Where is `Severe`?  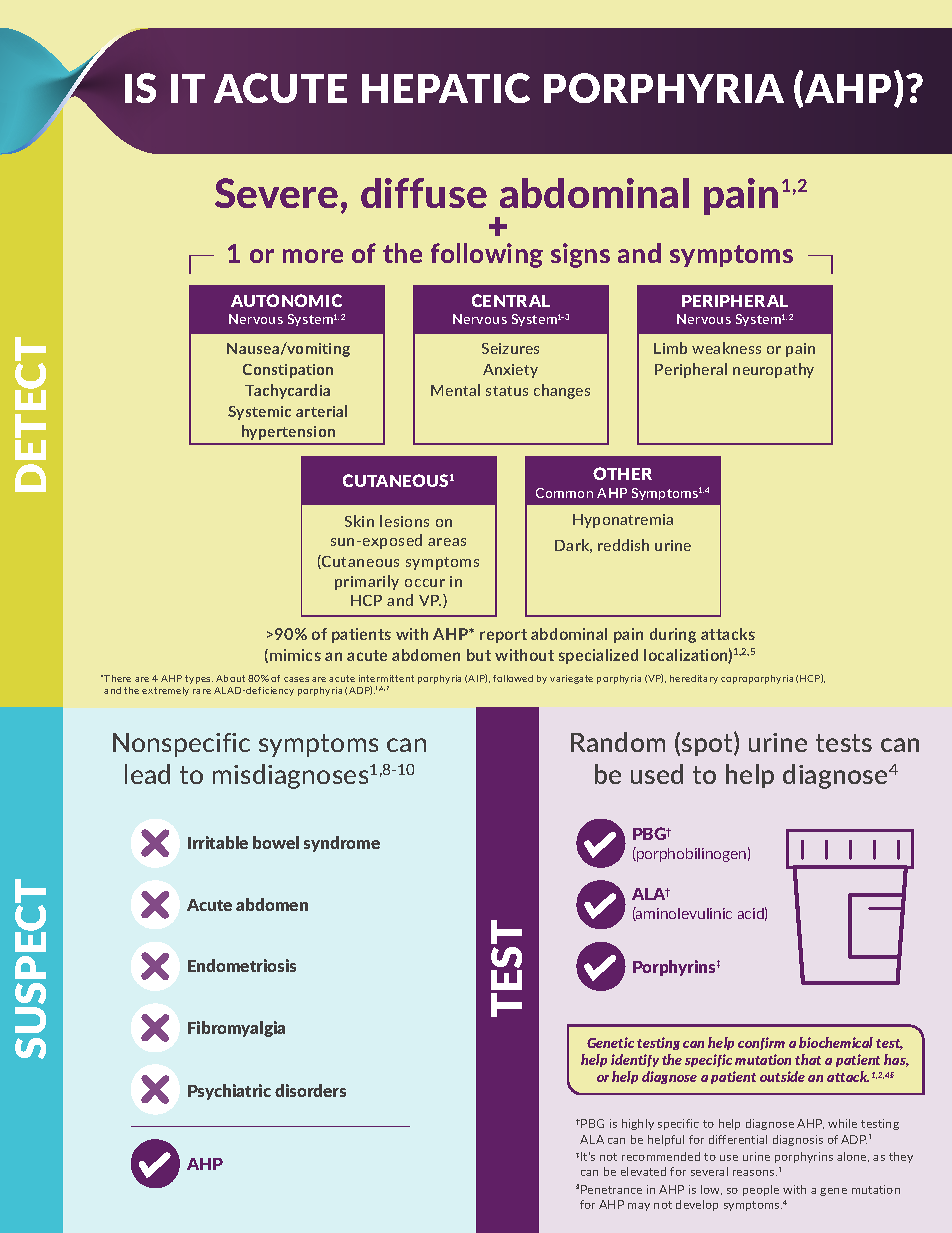
Severe is located at coordinates (276, 193).
